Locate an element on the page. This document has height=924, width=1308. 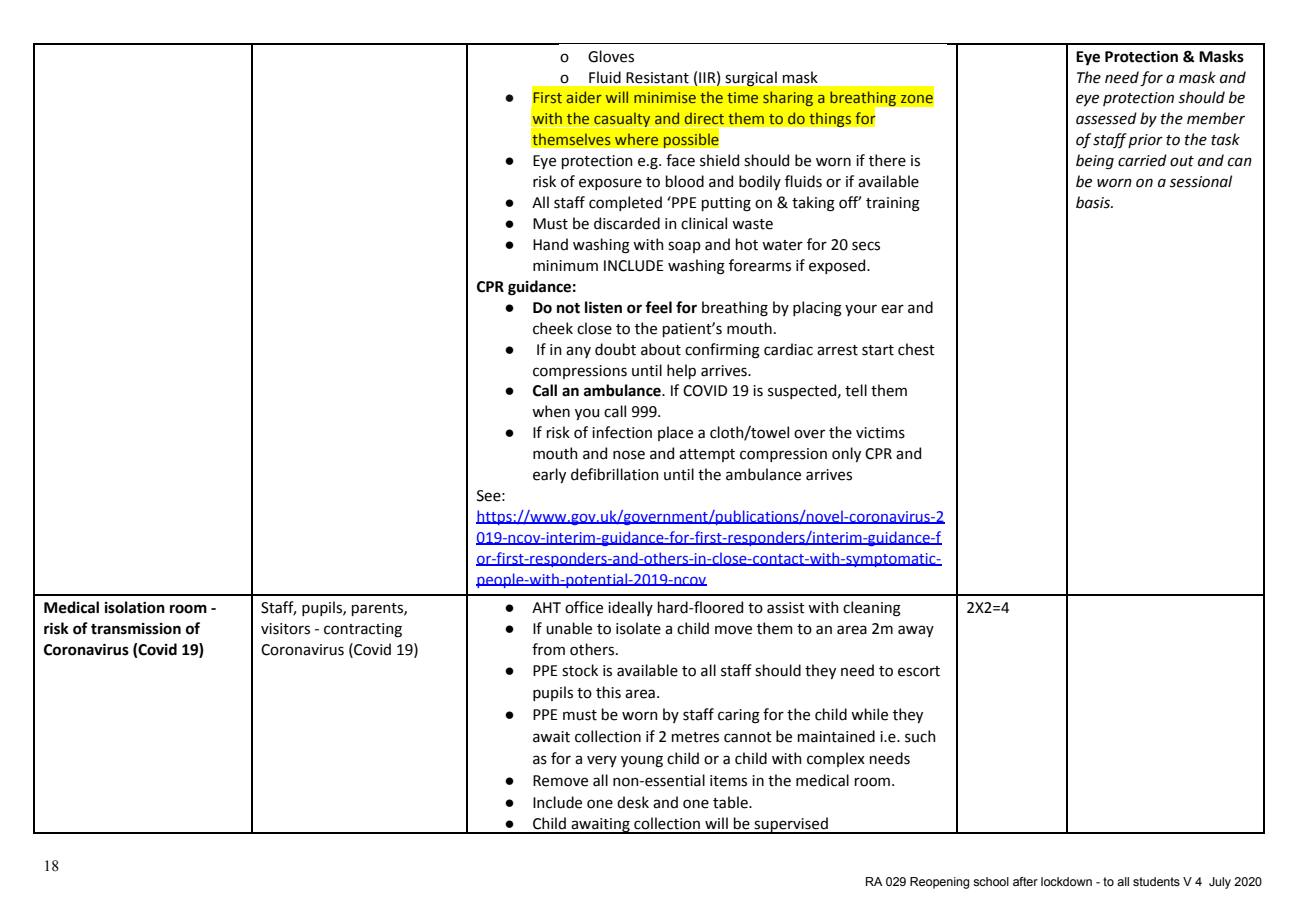
chest is located at coordinates (916, 349).
